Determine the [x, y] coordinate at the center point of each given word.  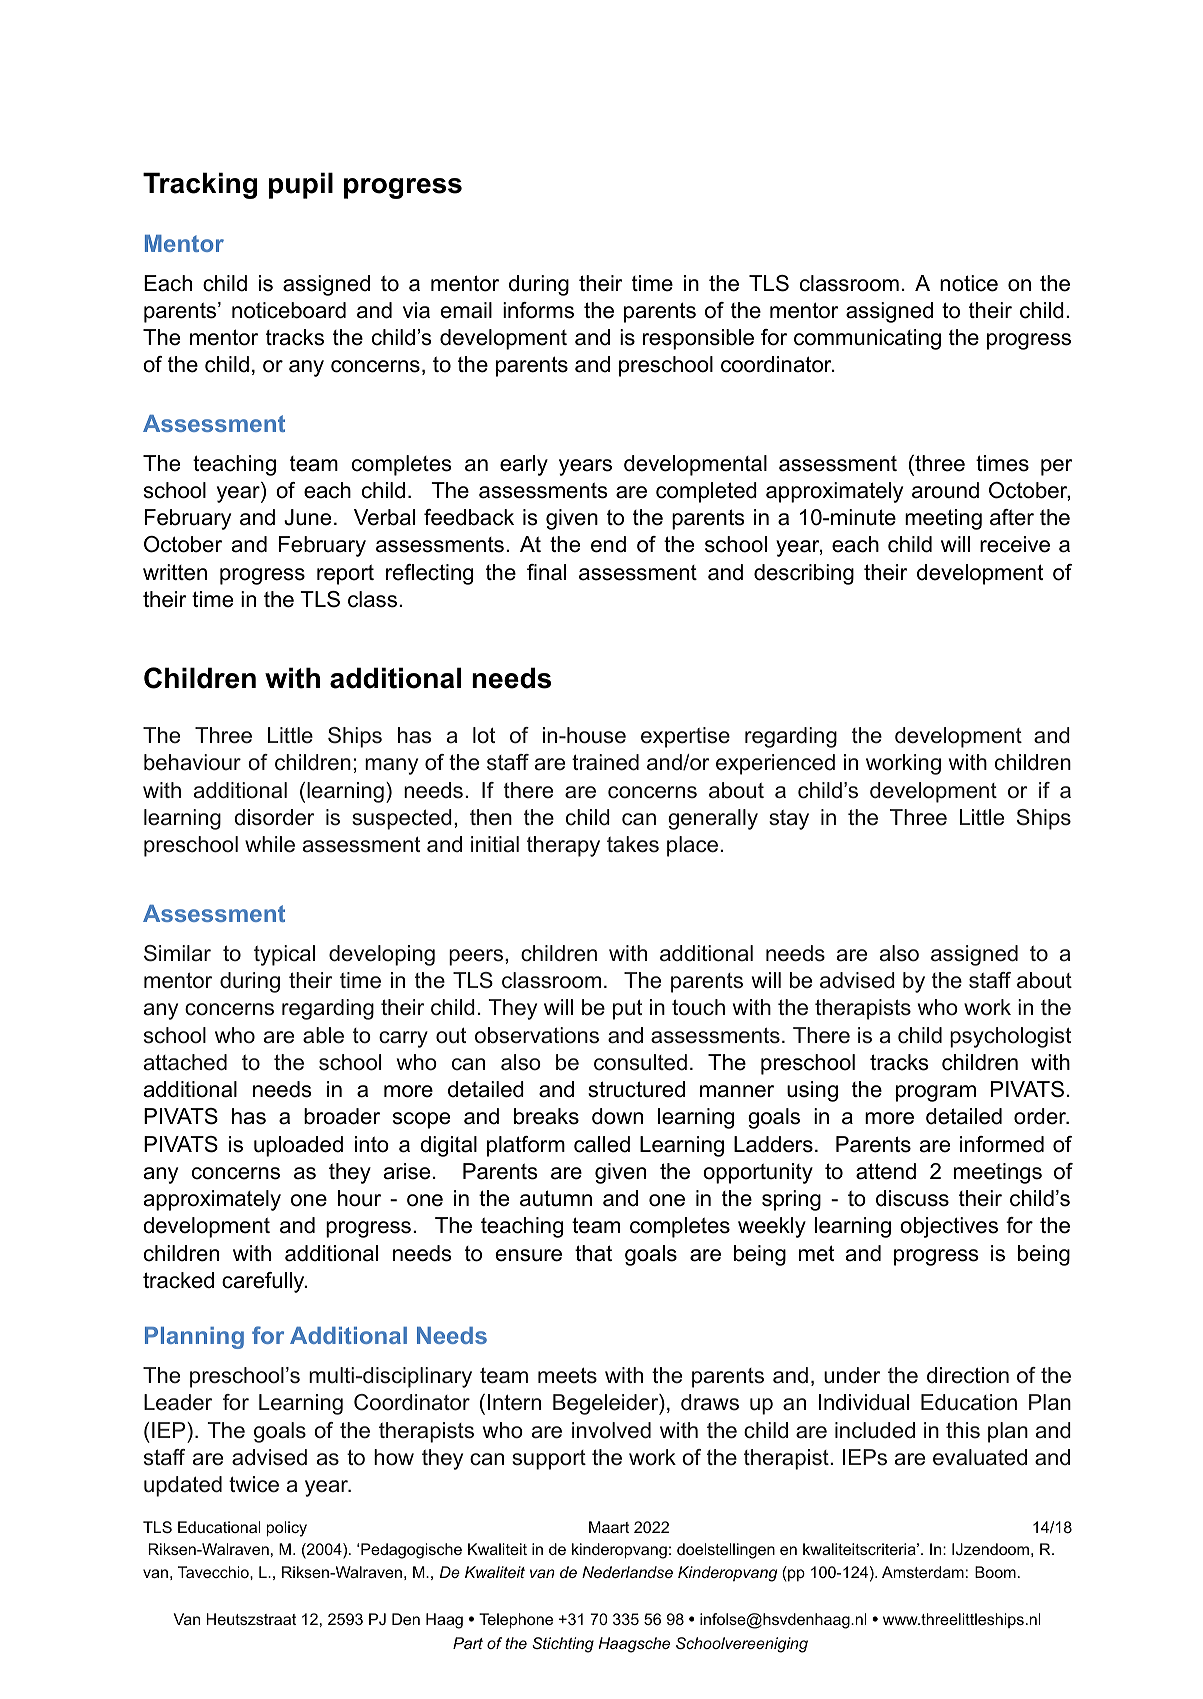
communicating [867, 339]
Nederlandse [627, 1572]
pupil [301, 185]
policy [287, 1529]
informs [538, 310]
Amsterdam [923, 1572]
